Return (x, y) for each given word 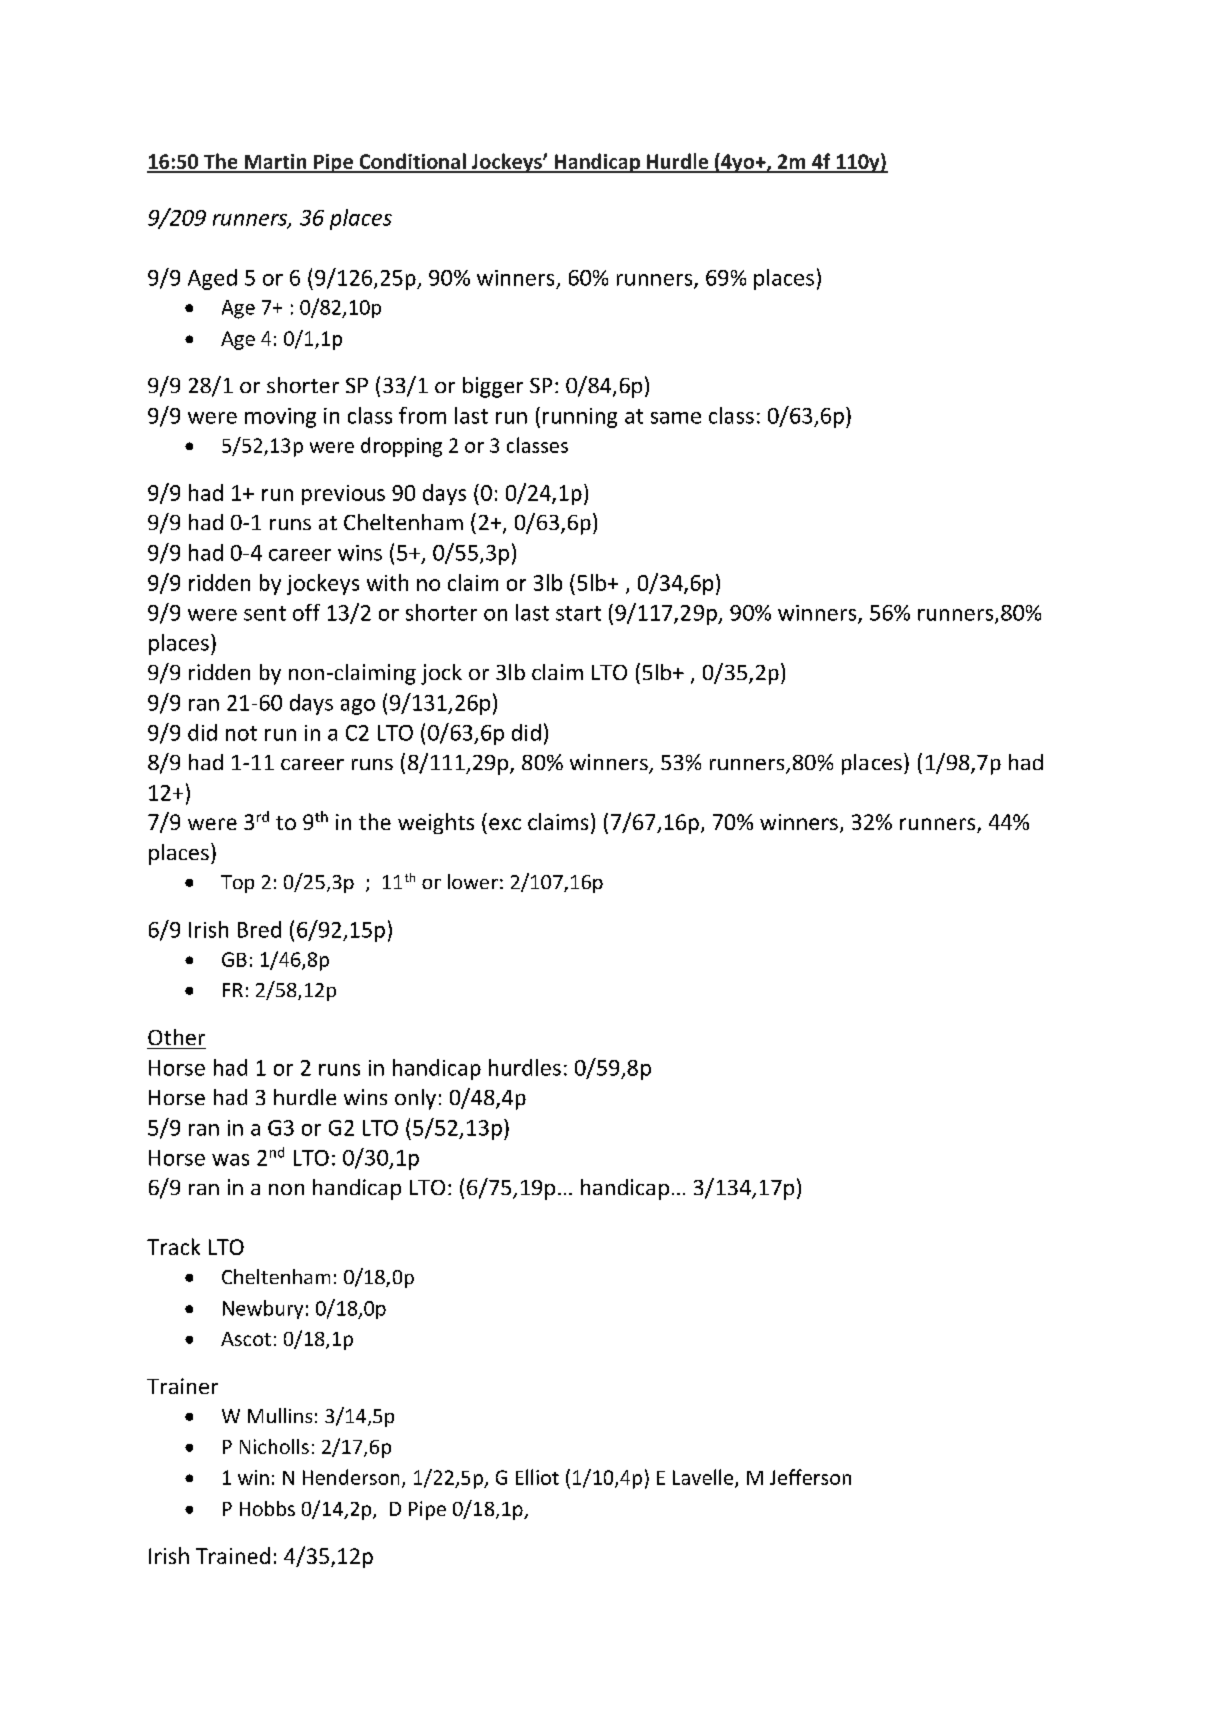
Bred (259, 929)
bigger (493, 387)
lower (473, 881)
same (676, 418)
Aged (212, 279)
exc (505, 824)
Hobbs (267, 1508)
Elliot (537, 1477)
